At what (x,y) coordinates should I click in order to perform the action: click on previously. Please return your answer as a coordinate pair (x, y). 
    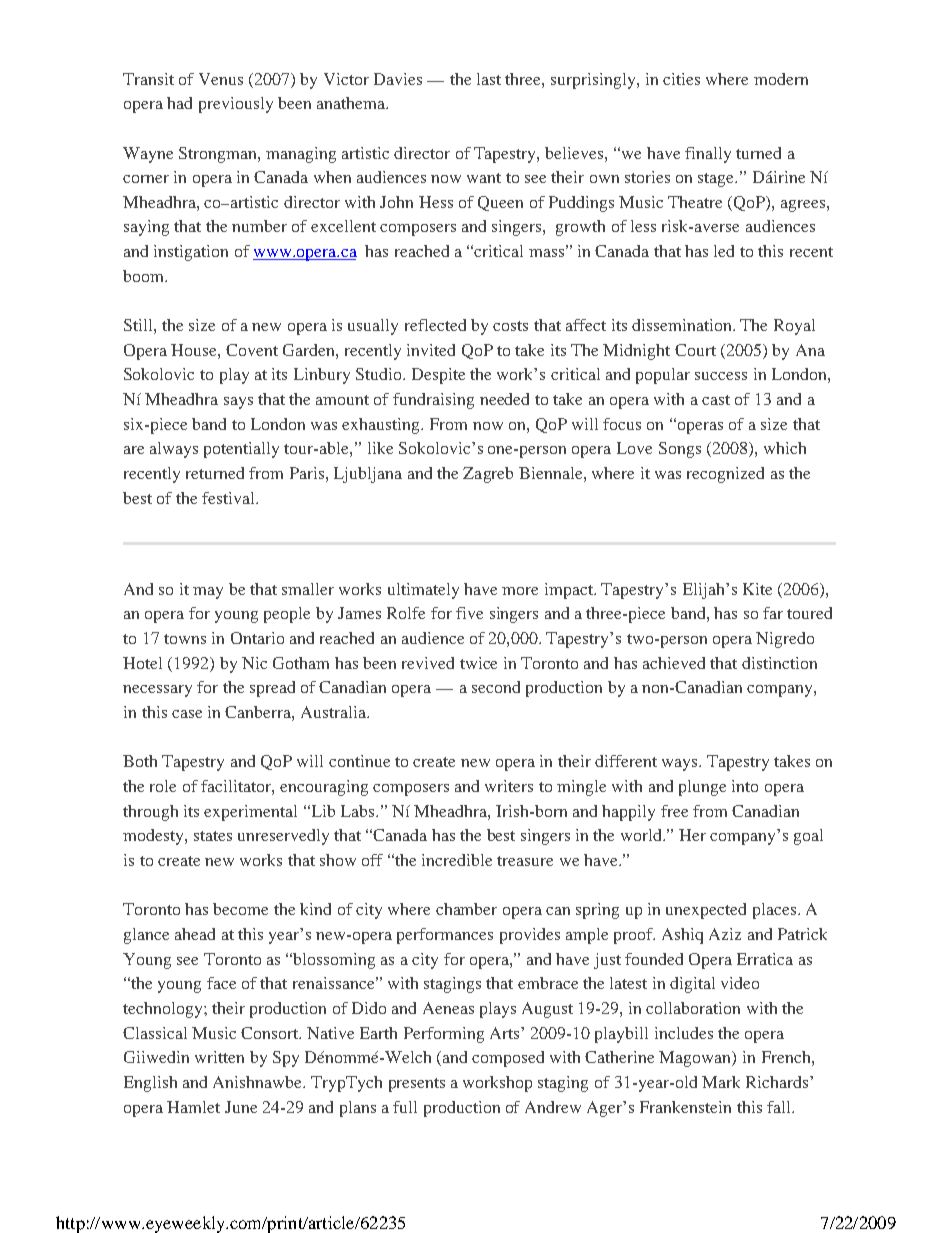
    Looking at the image, I should click on (236, 105).
